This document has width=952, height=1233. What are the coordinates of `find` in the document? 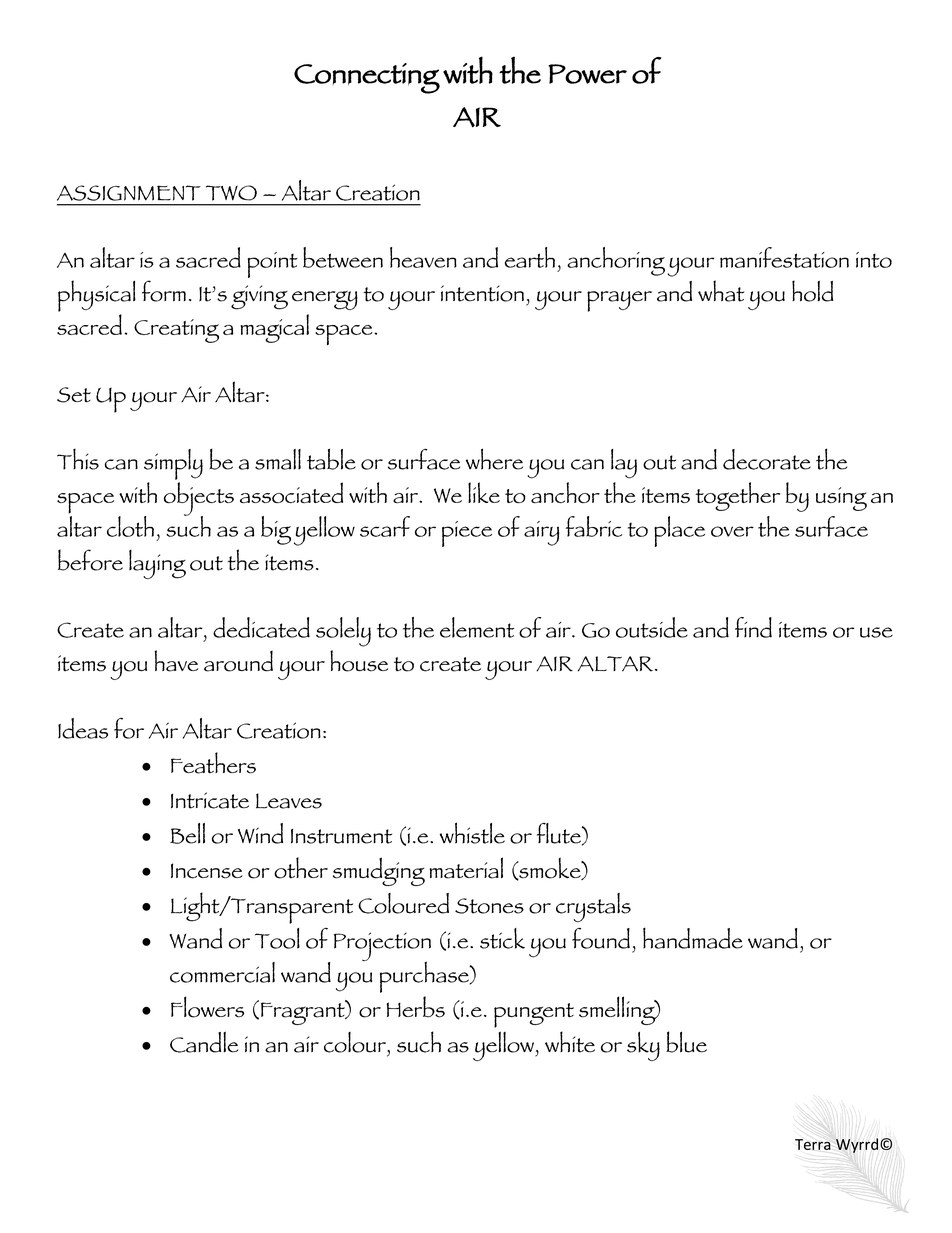 It's located at (753, 627).
